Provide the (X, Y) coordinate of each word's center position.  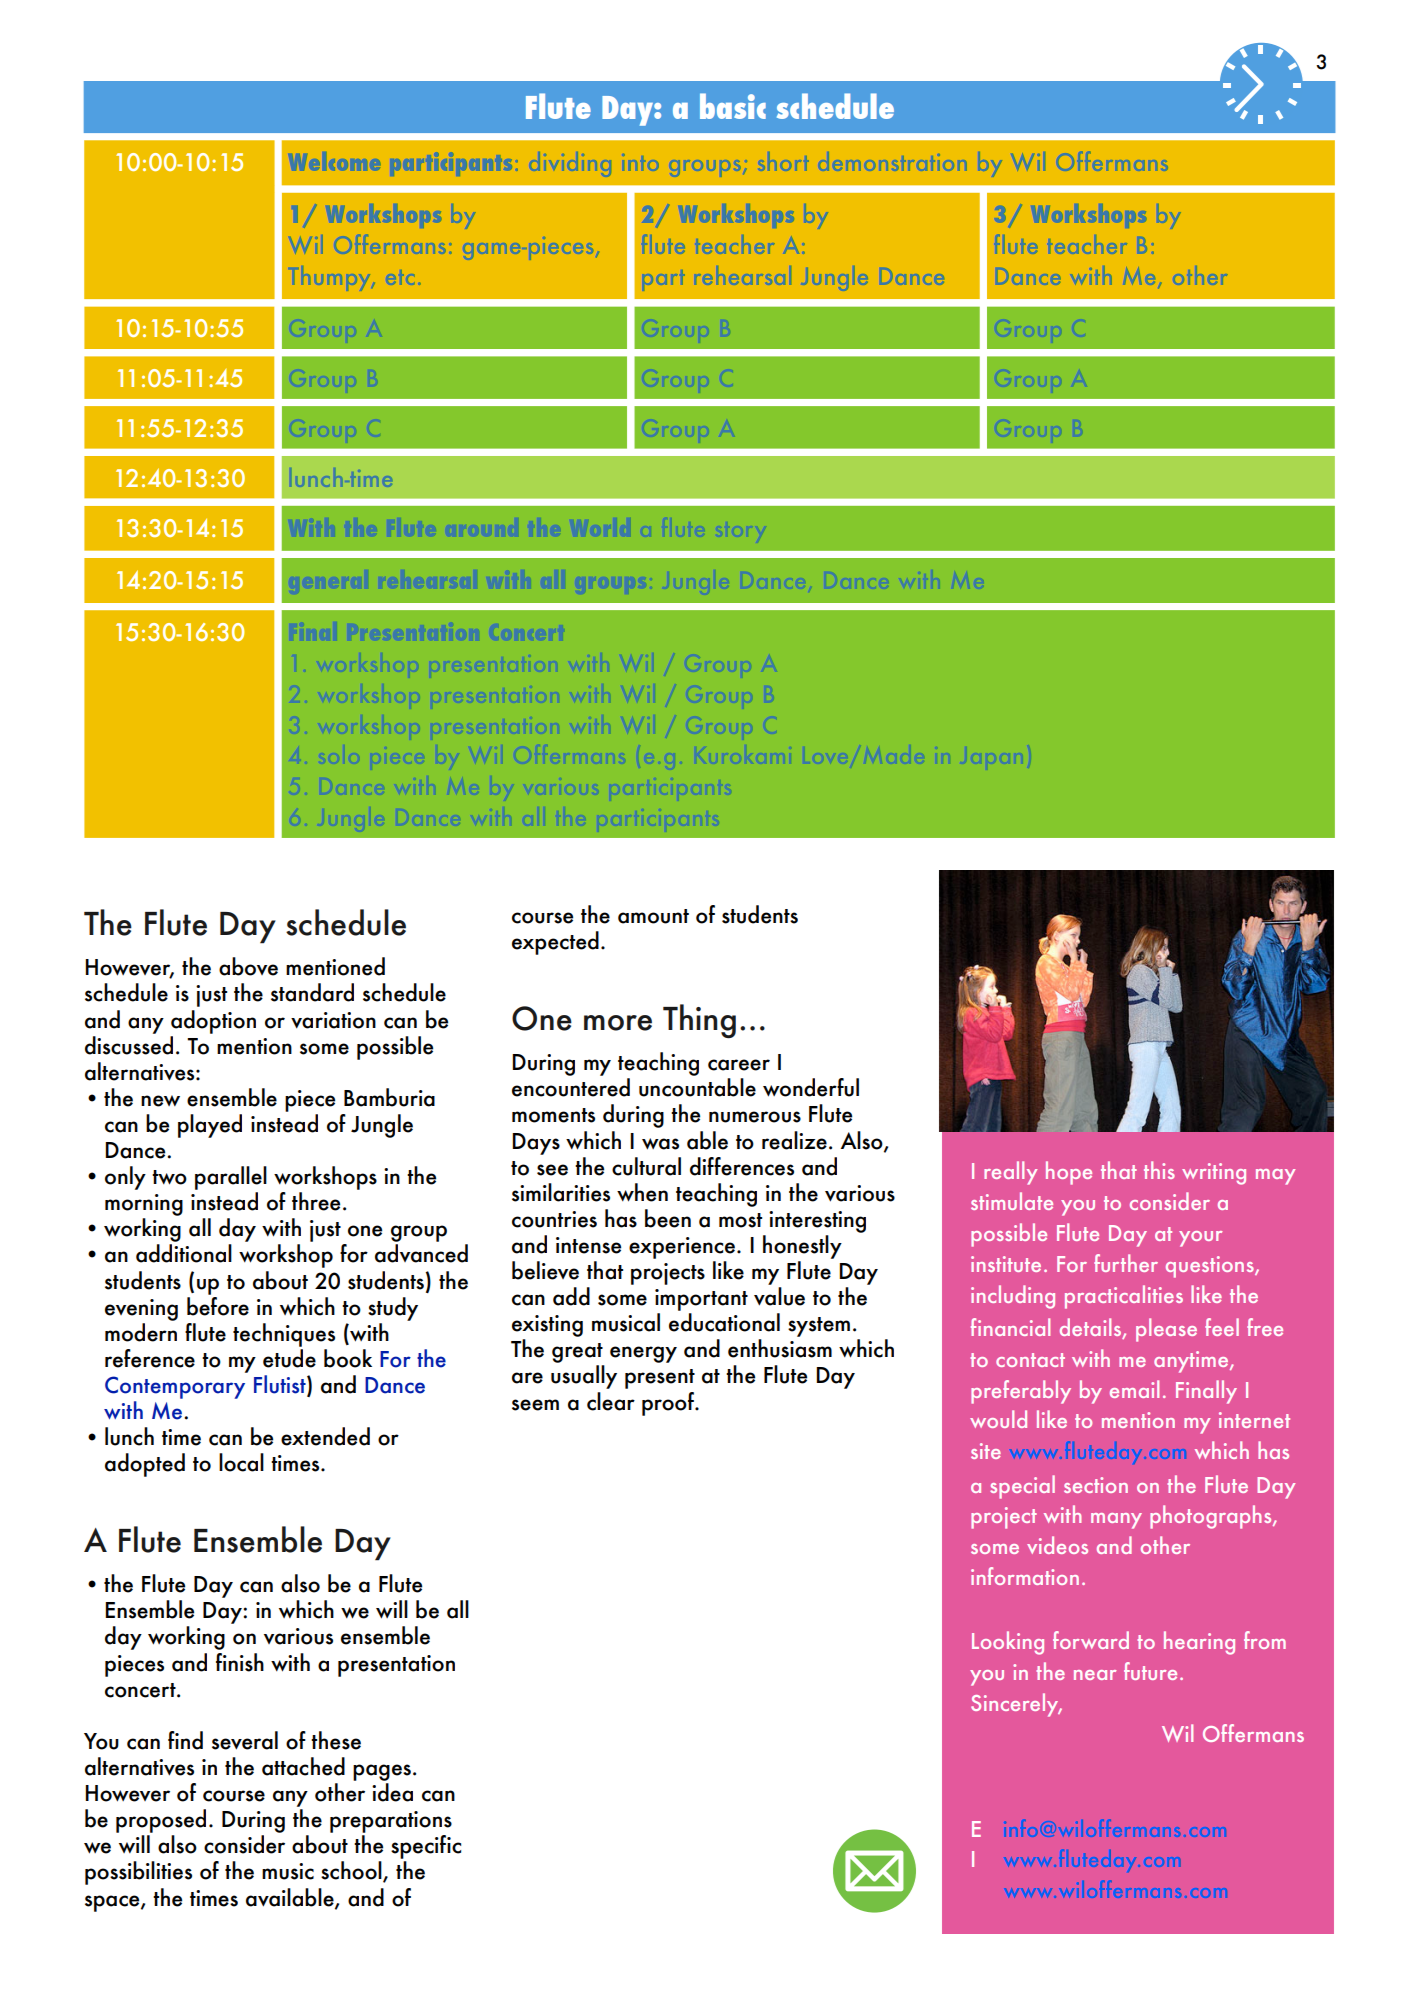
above (248, 966)
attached (303, 1766)
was (660, 1144)
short (784, 161)
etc (401, 277)
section (1096, 1485)
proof (669, 1404)
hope (1069, 1173)
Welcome (336, 161)
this (1159, 1170)
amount (653, 916)
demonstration (893, 161)
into (641, 162)
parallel (231, 1178)
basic (733, 106)
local (241, 1462)
